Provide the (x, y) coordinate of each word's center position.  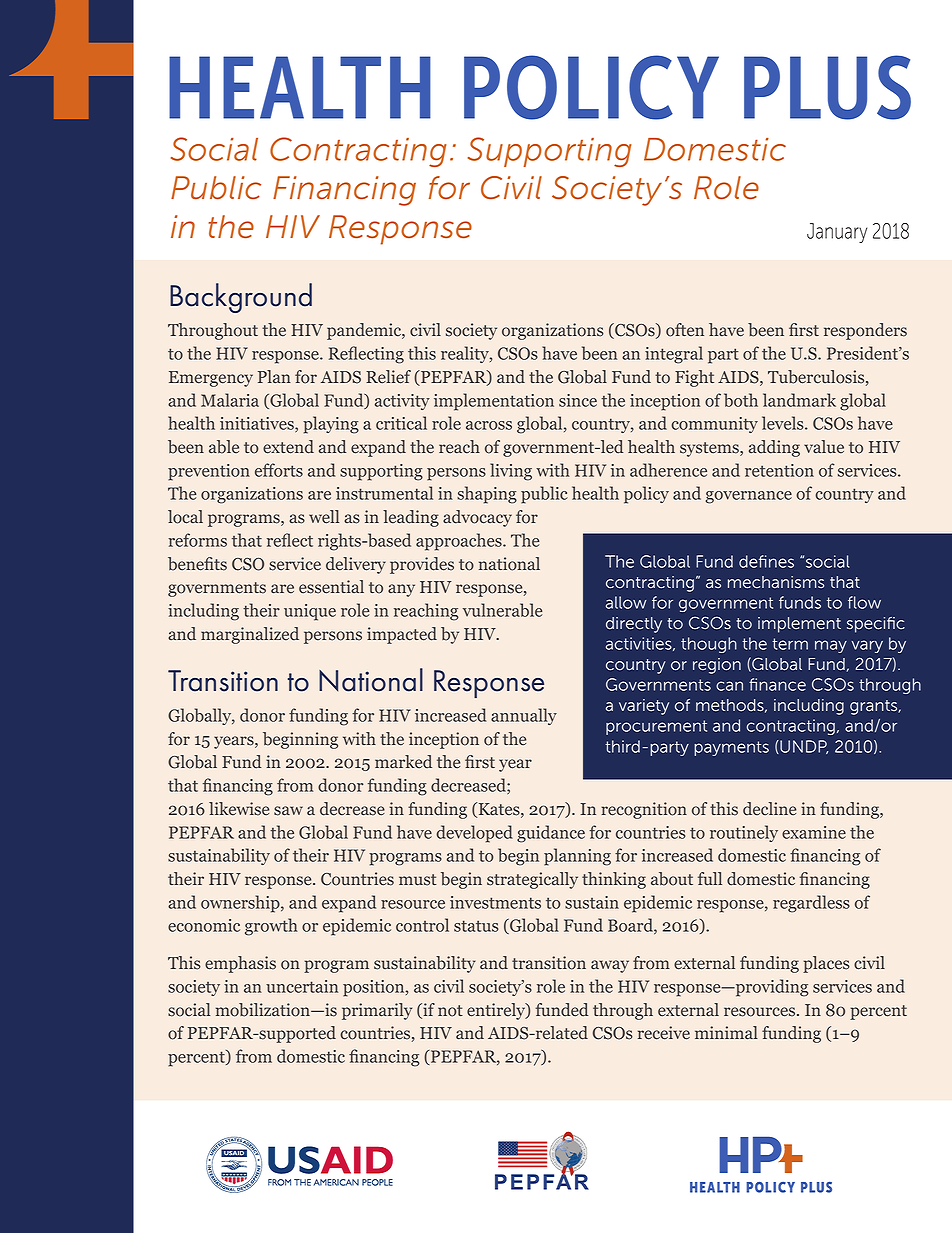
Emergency (211, 379)
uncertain (302, 986)
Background (241, 298)
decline (769, 809)
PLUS (827, 87)
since (578, 400)
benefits (197, 564)
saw (288, 811)
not (450, 1011)
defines (766, 561)
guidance (551, 834)
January (837, 233)
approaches (460, 542)
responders (865, 331)
